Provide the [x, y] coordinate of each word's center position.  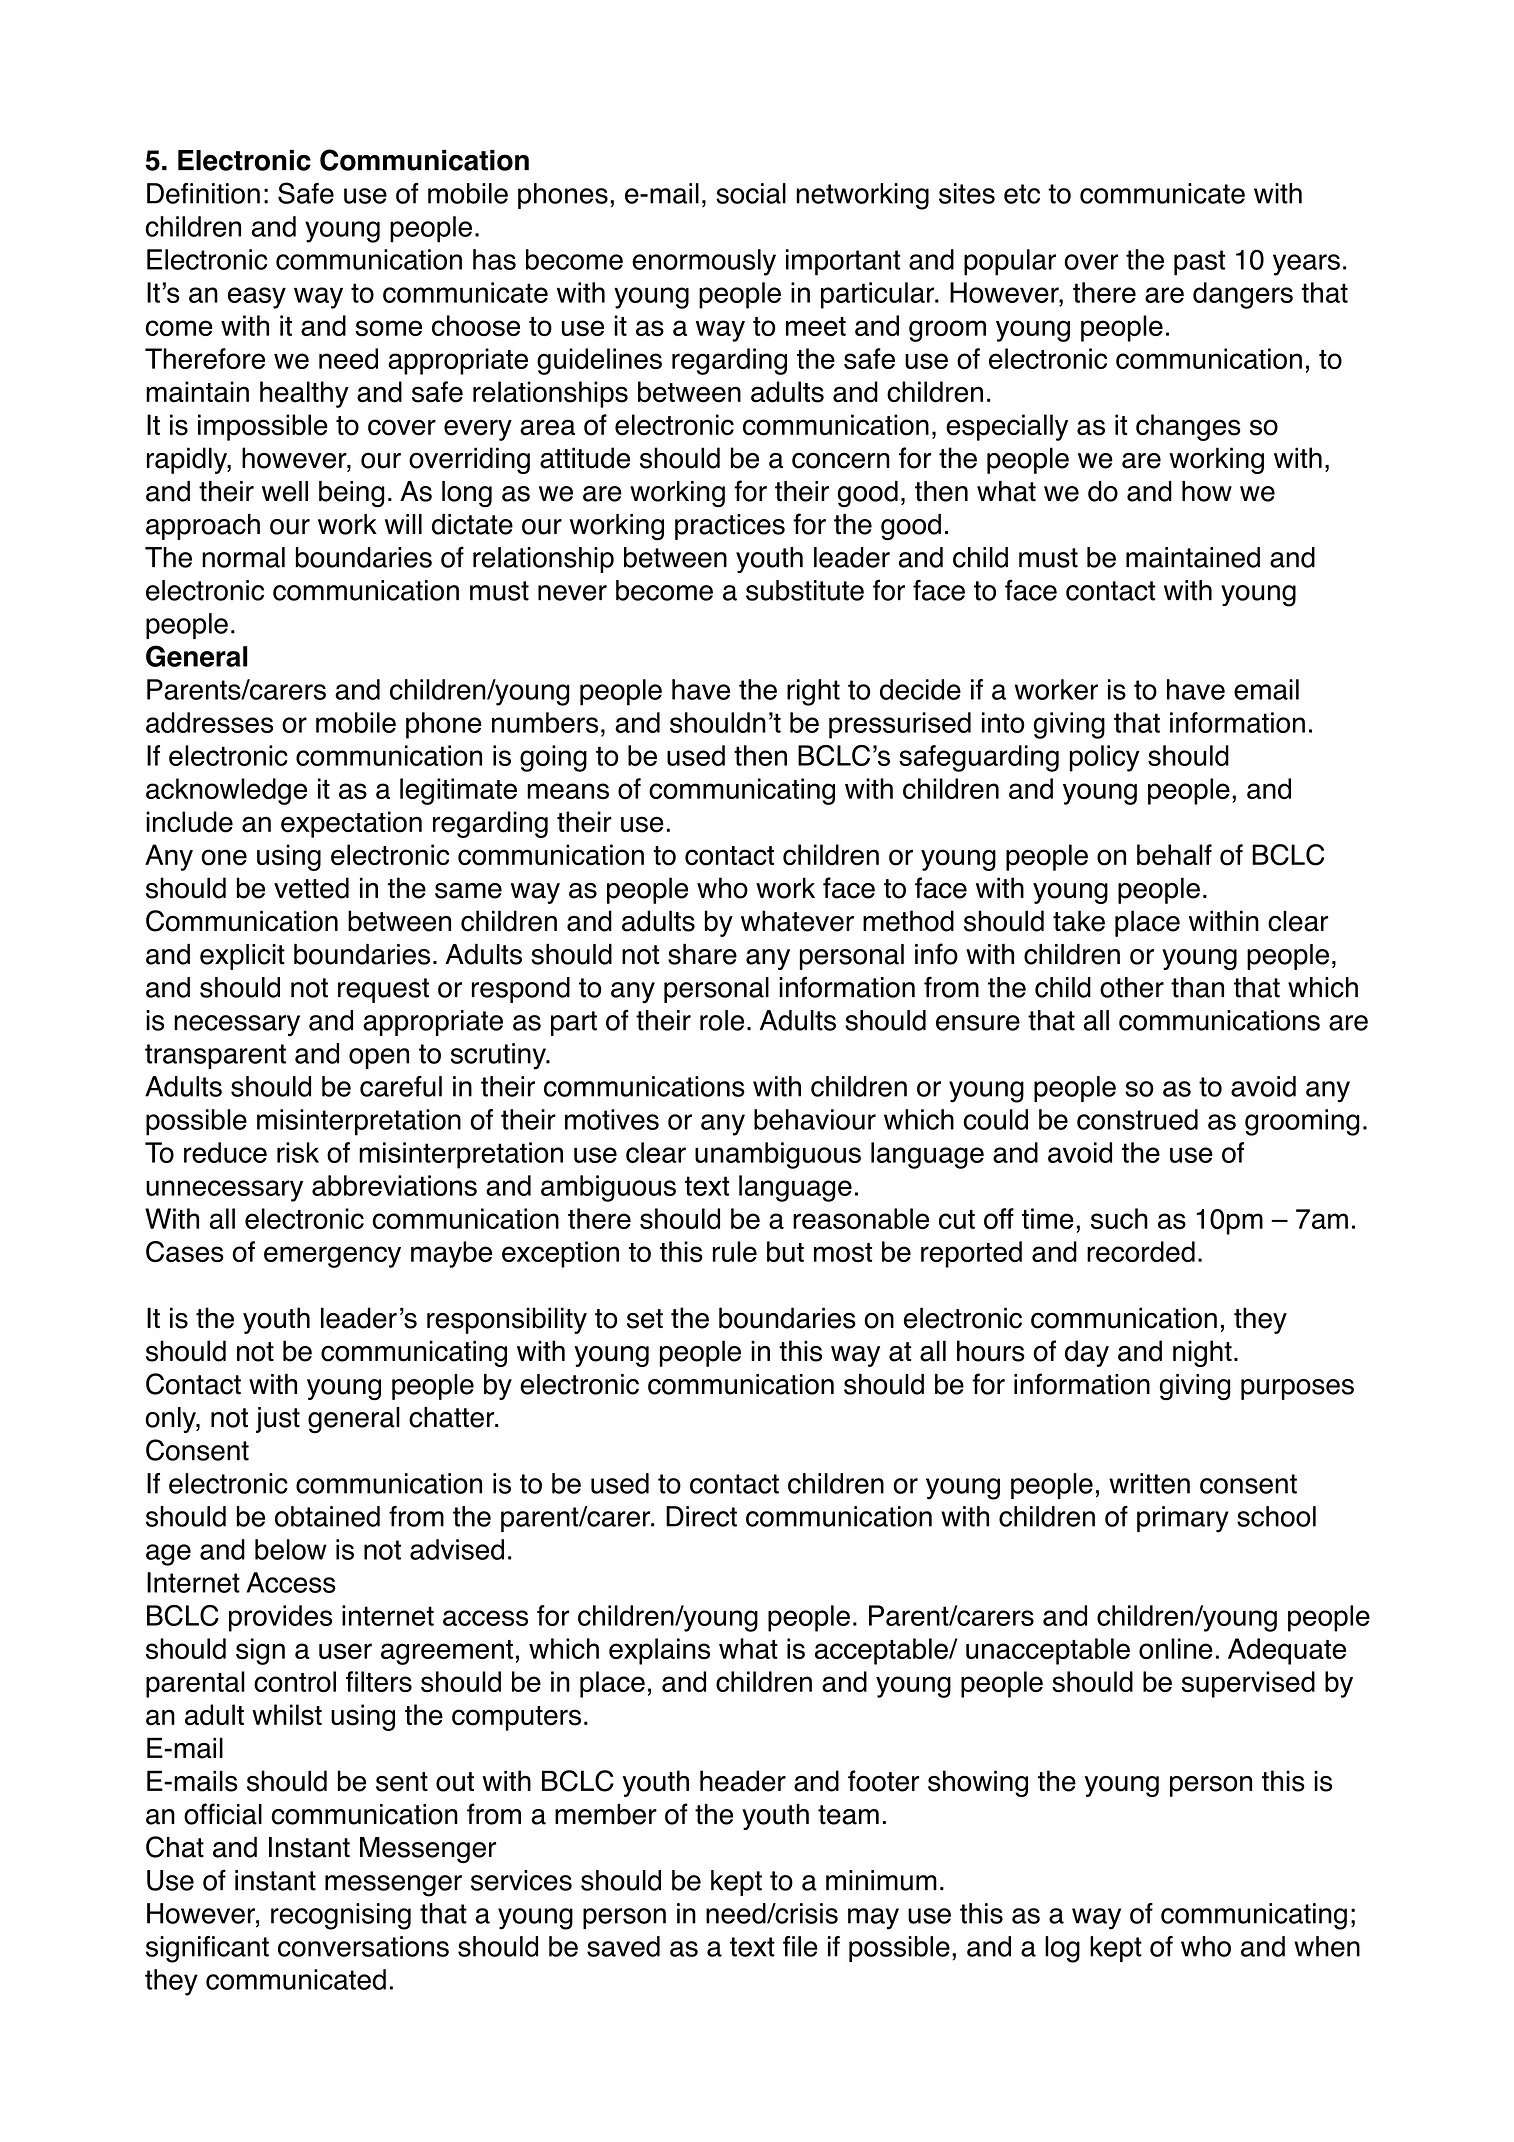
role [722, 1020]
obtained [327, 1516]
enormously [704, 262]
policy [1105, 758]
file [800, 1946]
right [813, 692]
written [1149, 1483]
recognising [341, 1916]
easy [257, 298]
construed [1137, 1119]
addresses [209, 722]
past [1199, 263]
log [1062, 1949]
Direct [701, 1516]
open [379, 1058]
